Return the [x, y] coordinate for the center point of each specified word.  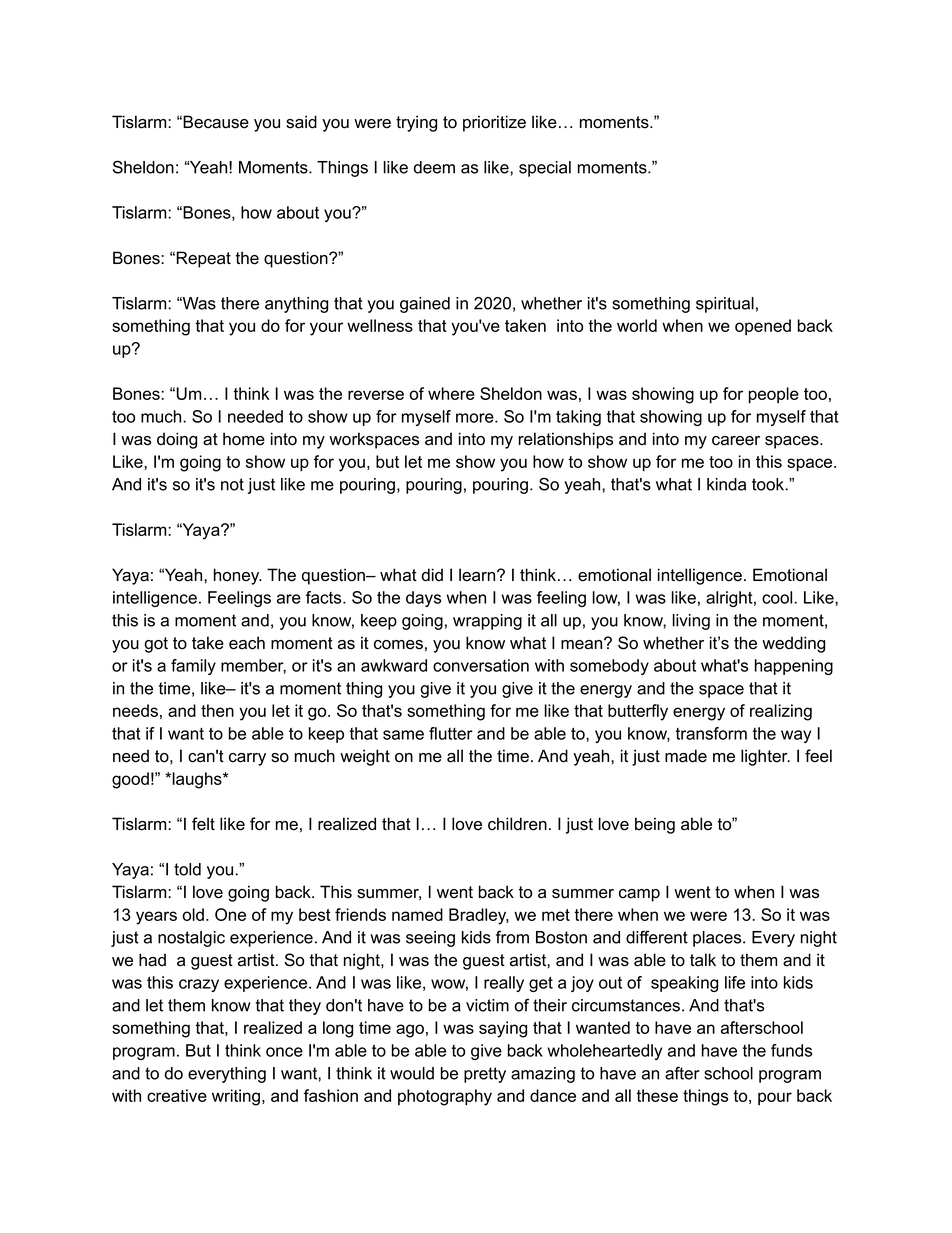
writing [237, 1097]
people [774, 395]
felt [203, 824]
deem [434, 167]
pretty [485, 1075]
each [247, 643]
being [655, 825]
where [451, 393]
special [545, 169]
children [517, 824]
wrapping [487, 622]
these [657, 1095]
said [301, 122]
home [244, 439]
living [691, 622]
